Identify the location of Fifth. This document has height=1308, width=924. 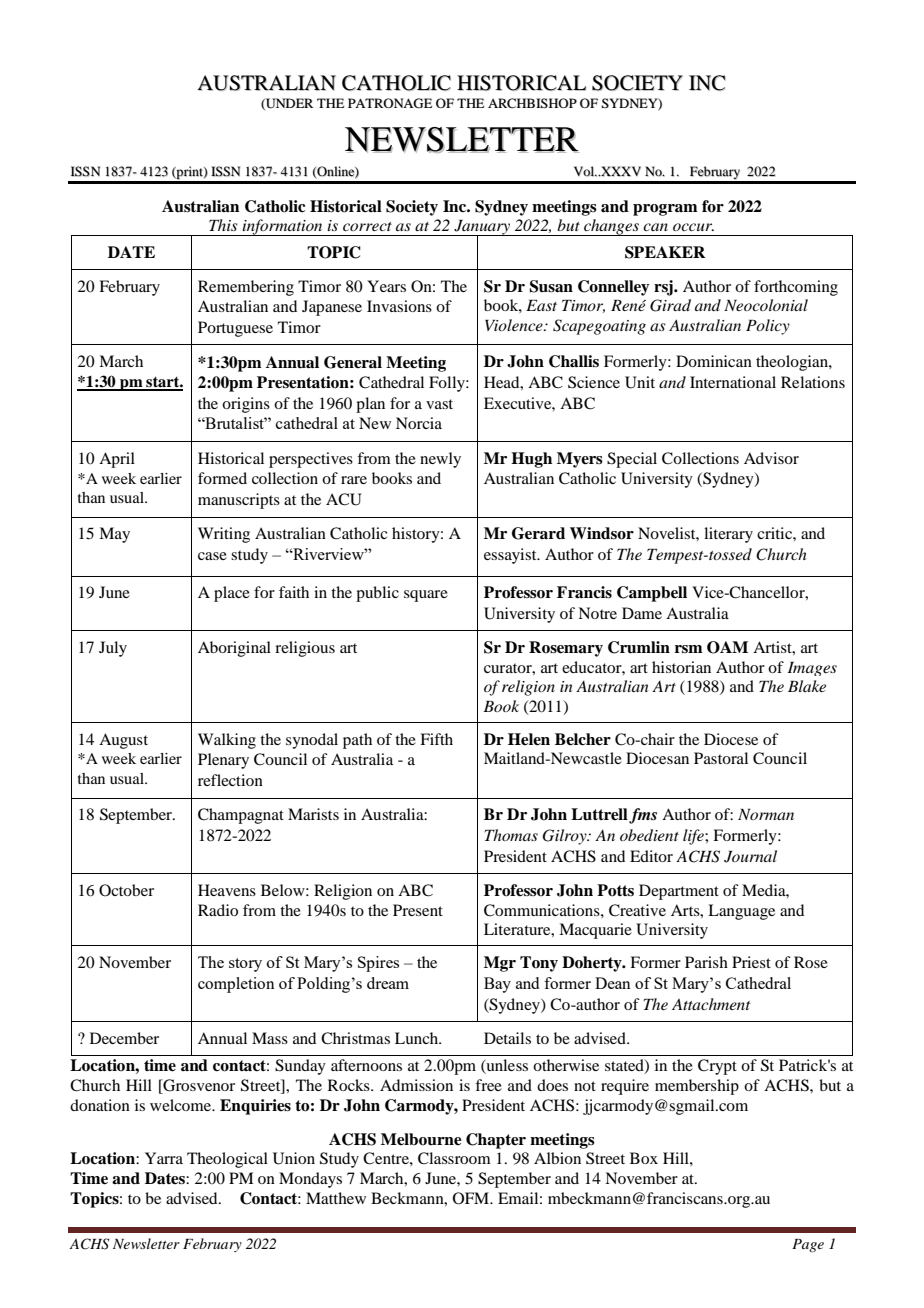
(436, 739).
